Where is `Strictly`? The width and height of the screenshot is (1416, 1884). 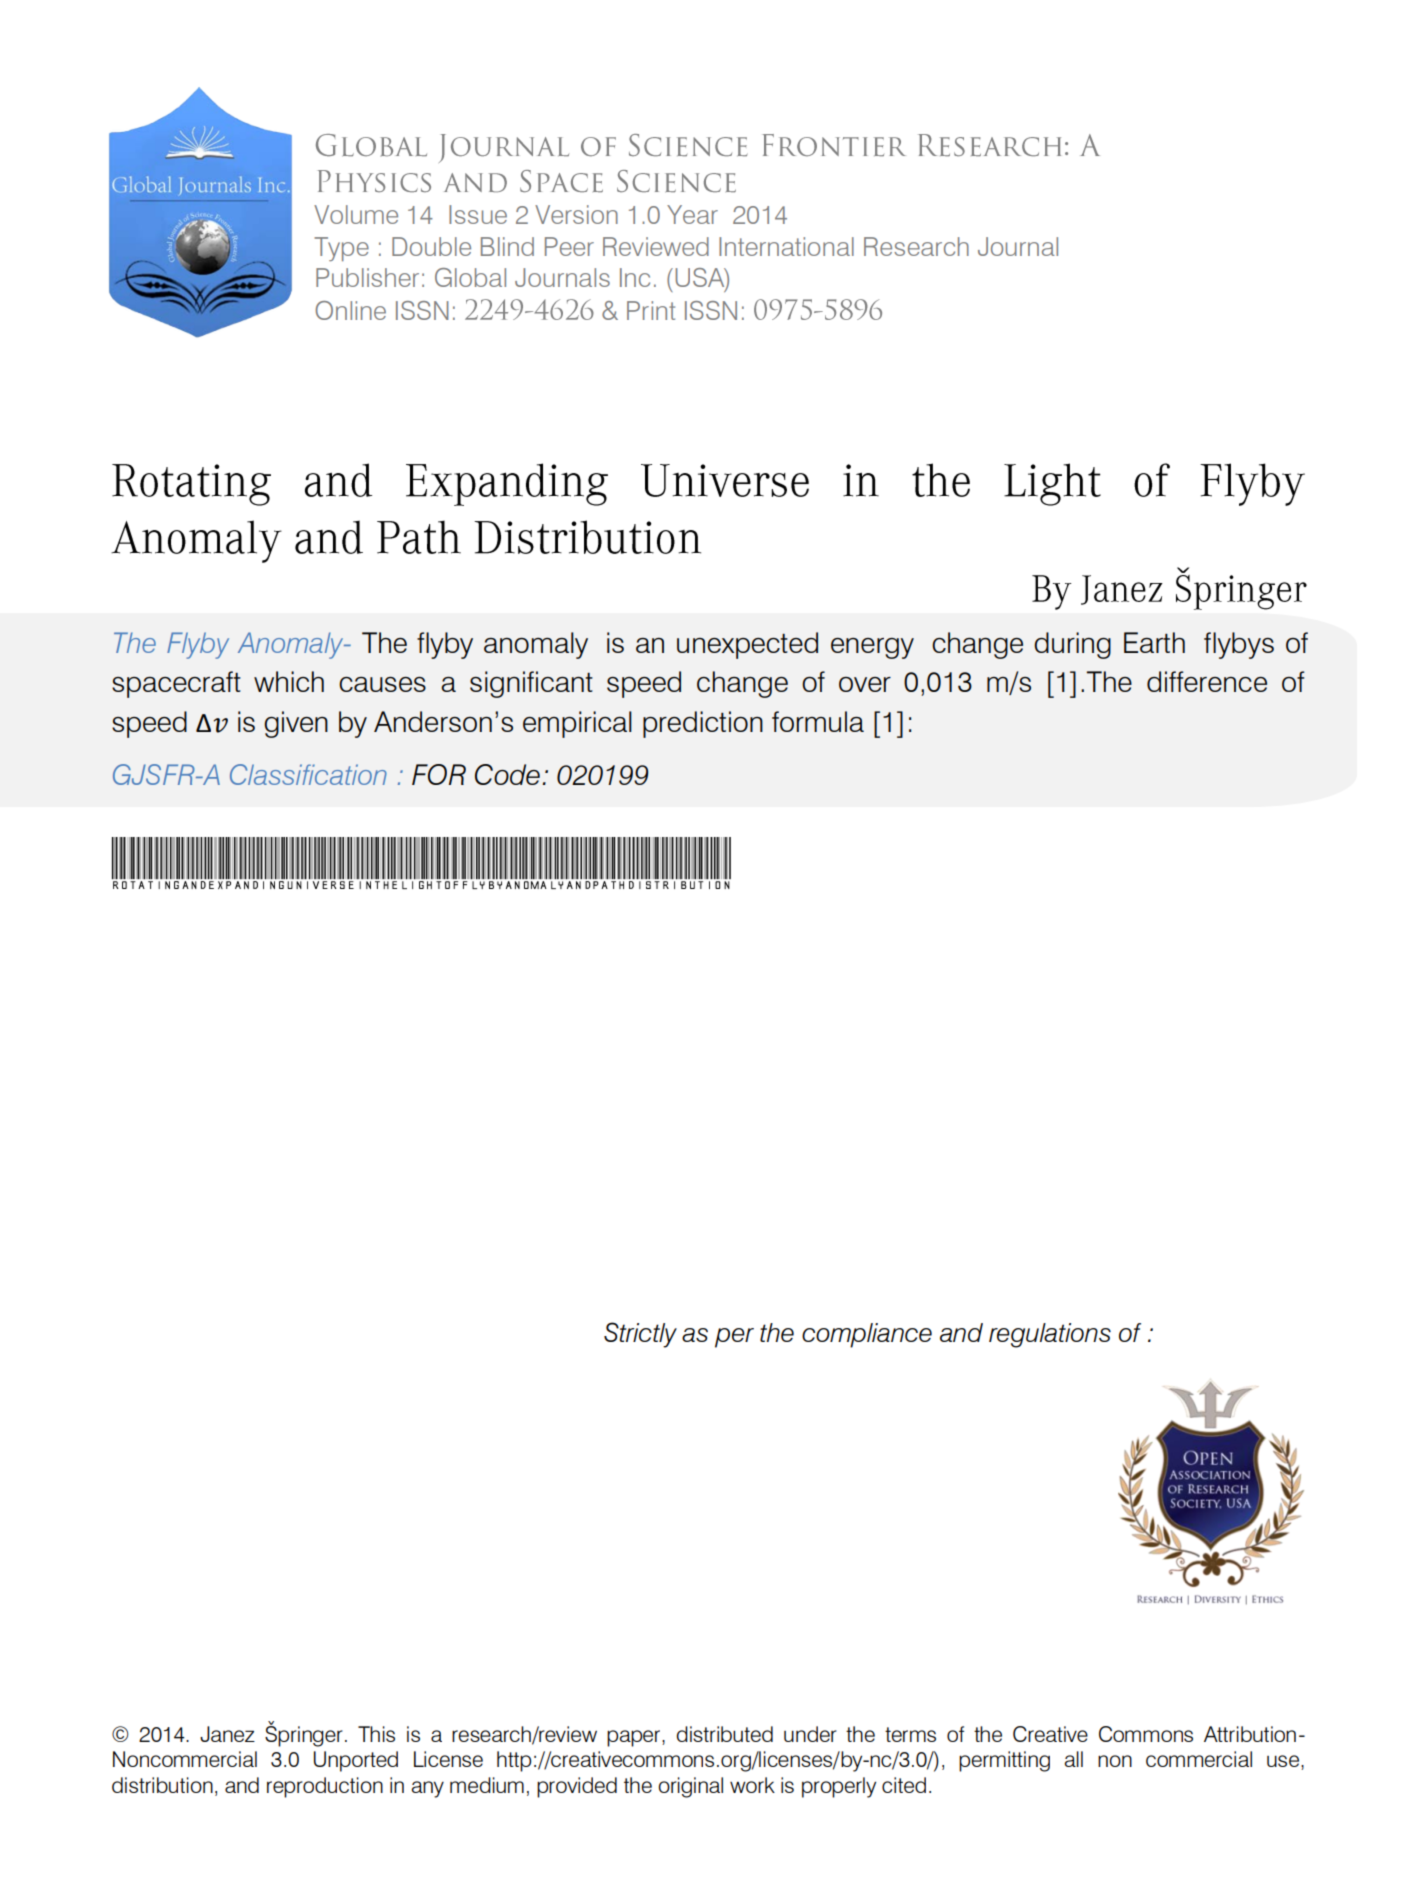
Strictly is located at coordinates (640, 1335).
